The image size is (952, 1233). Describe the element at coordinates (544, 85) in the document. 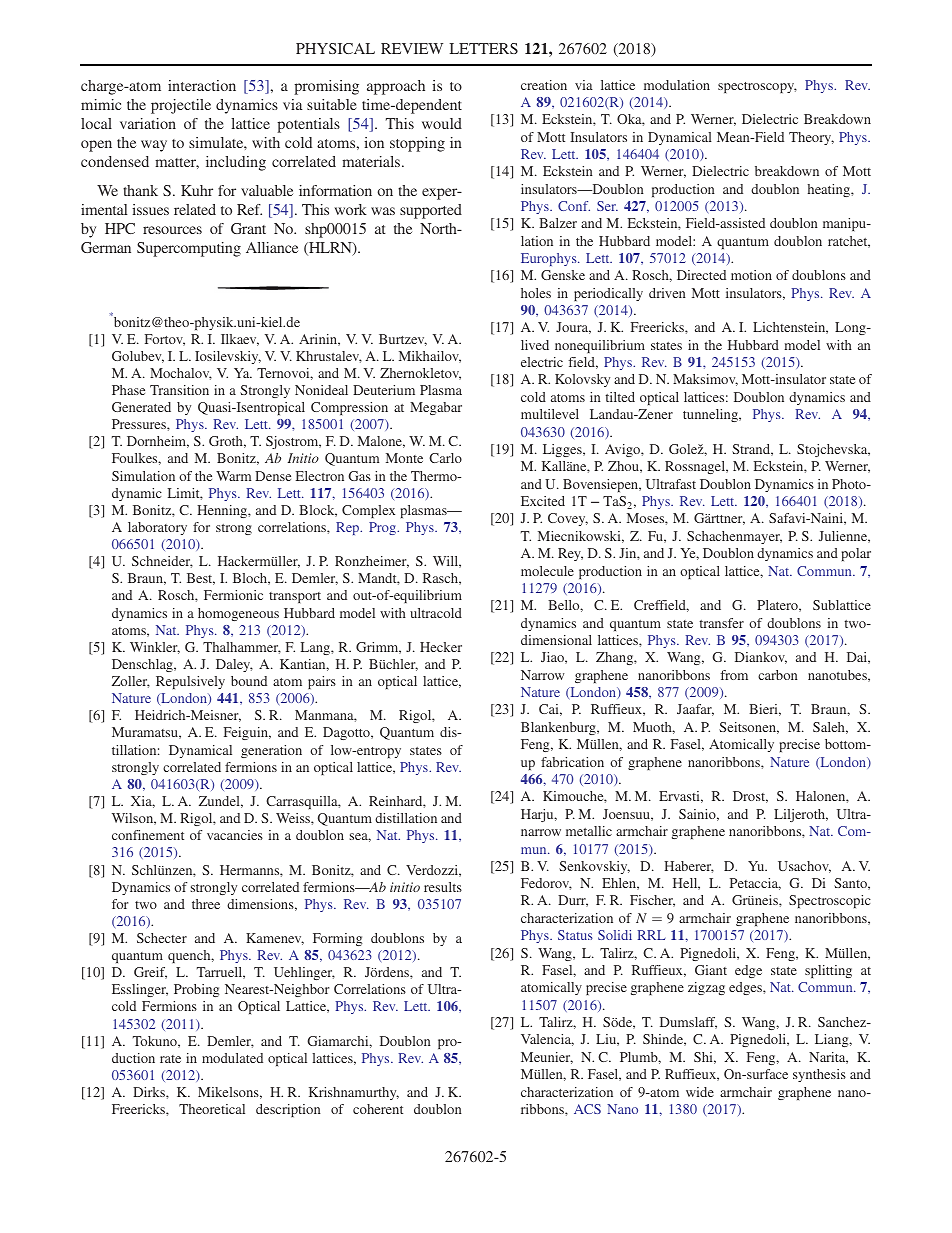

I see `creation` at that location.
